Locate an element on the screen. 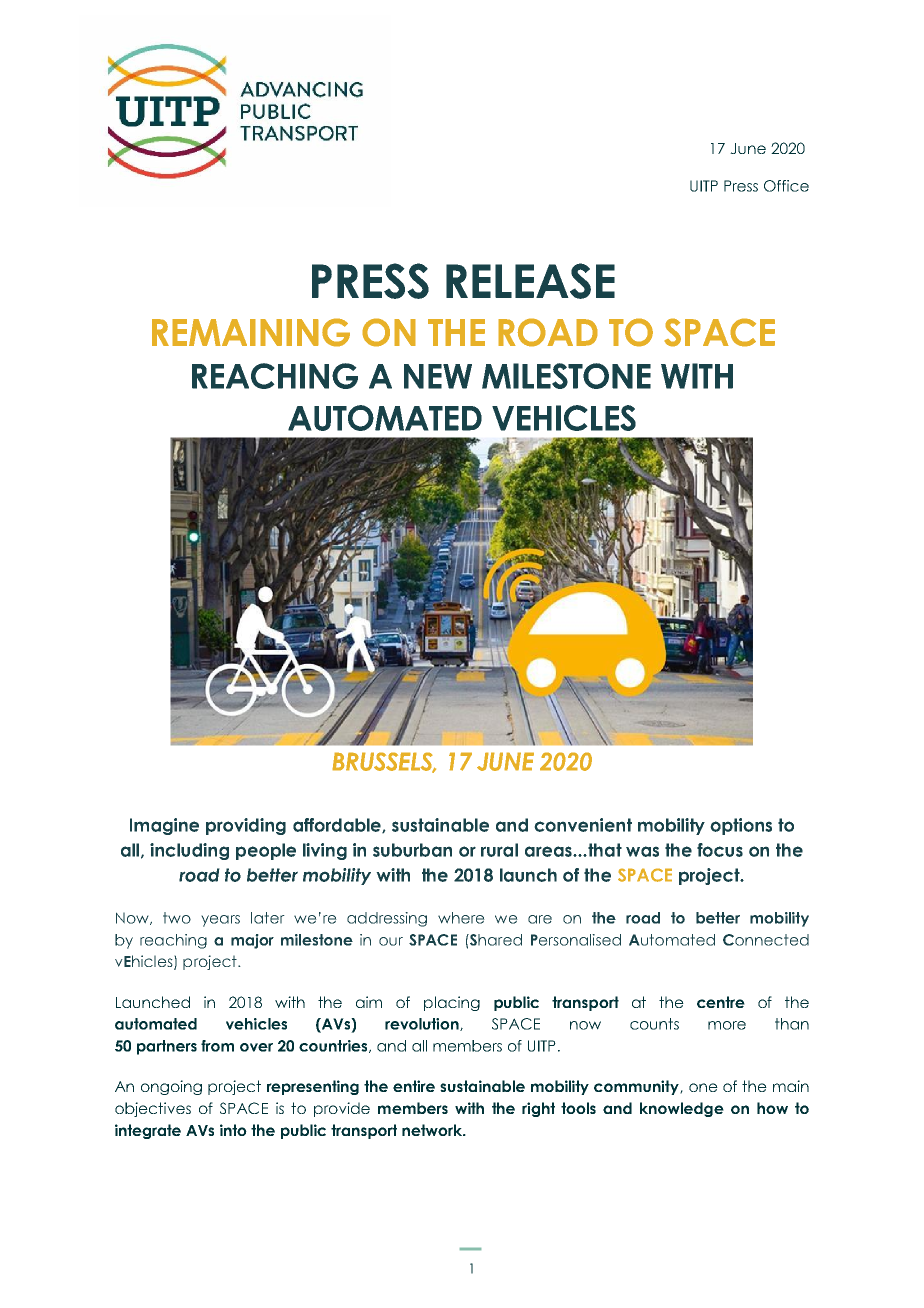  NEW is located at coordinates (438, 376).
